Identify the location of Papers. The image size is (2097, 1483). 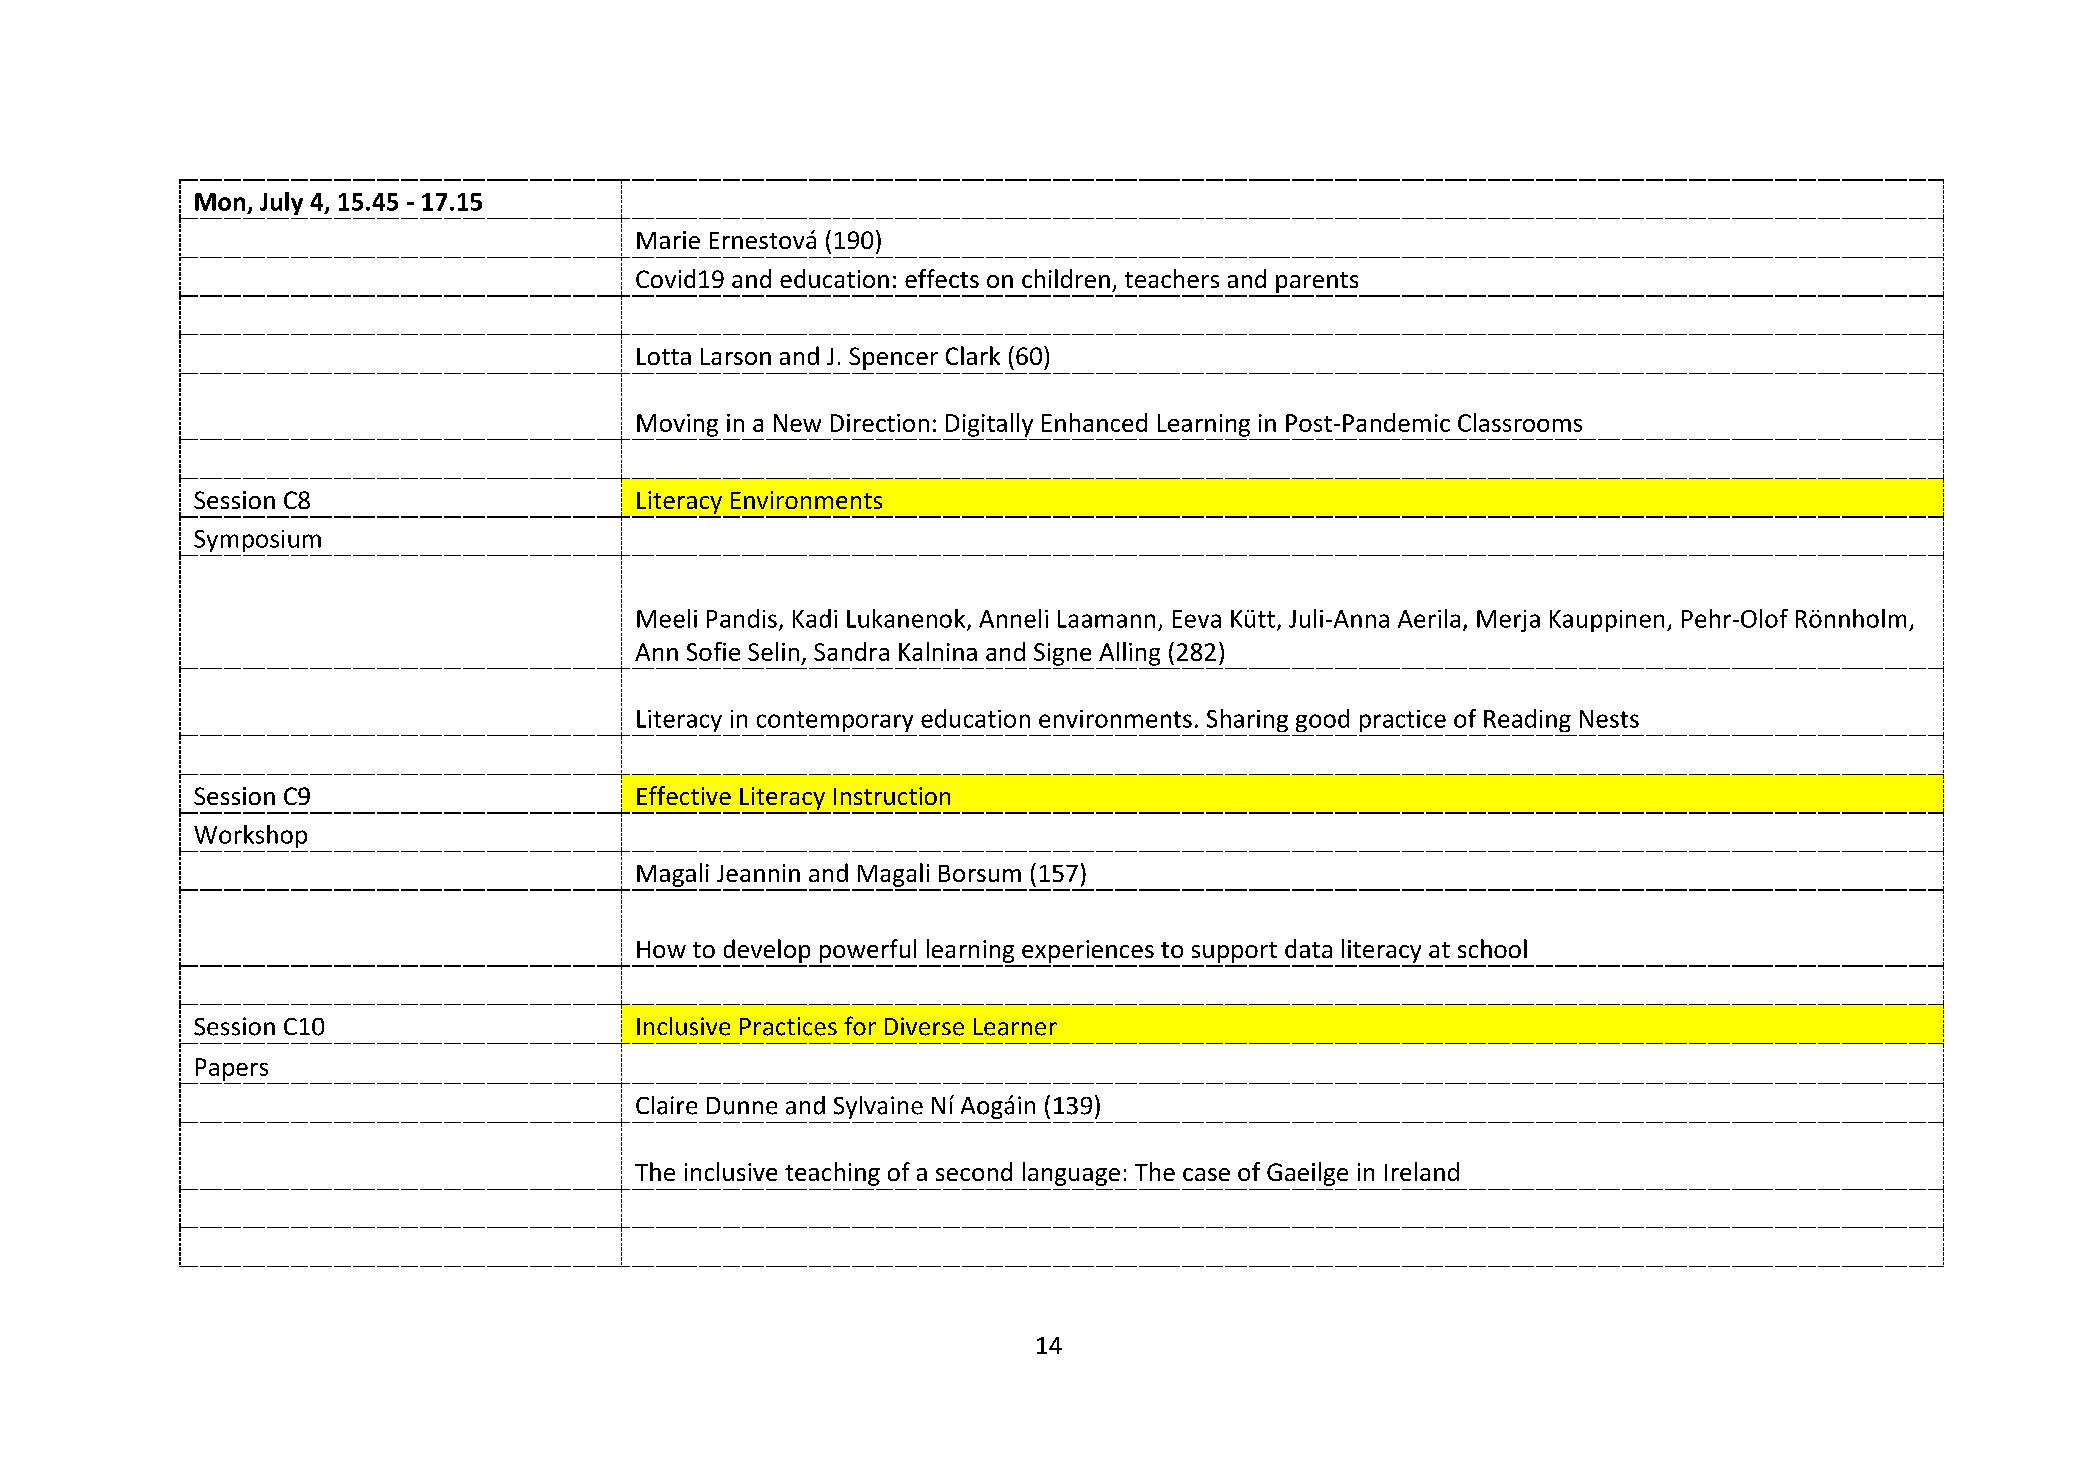
(232, 1069).
